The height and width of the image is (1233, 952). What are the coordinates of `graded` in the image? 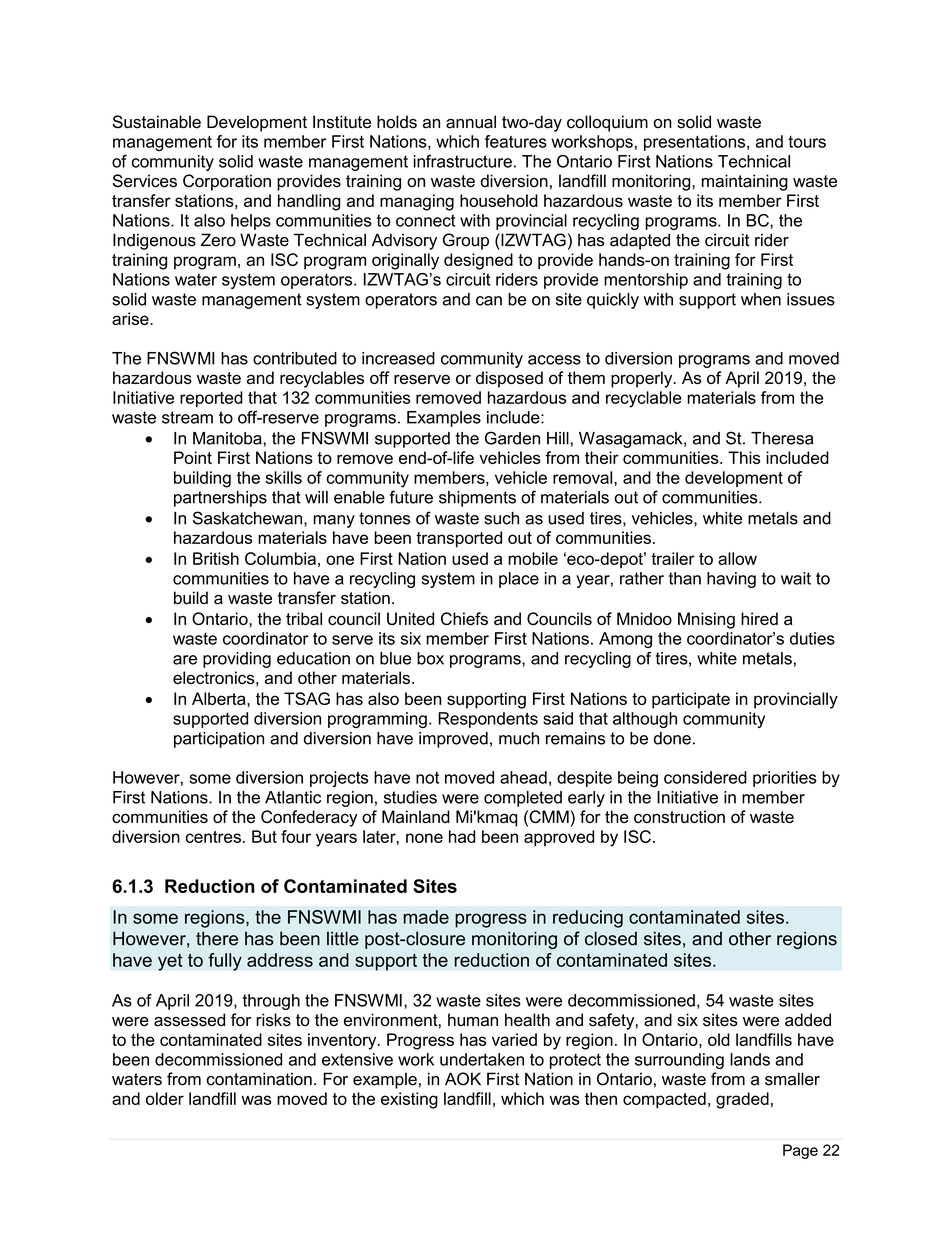 It's located at (742, 1100).
